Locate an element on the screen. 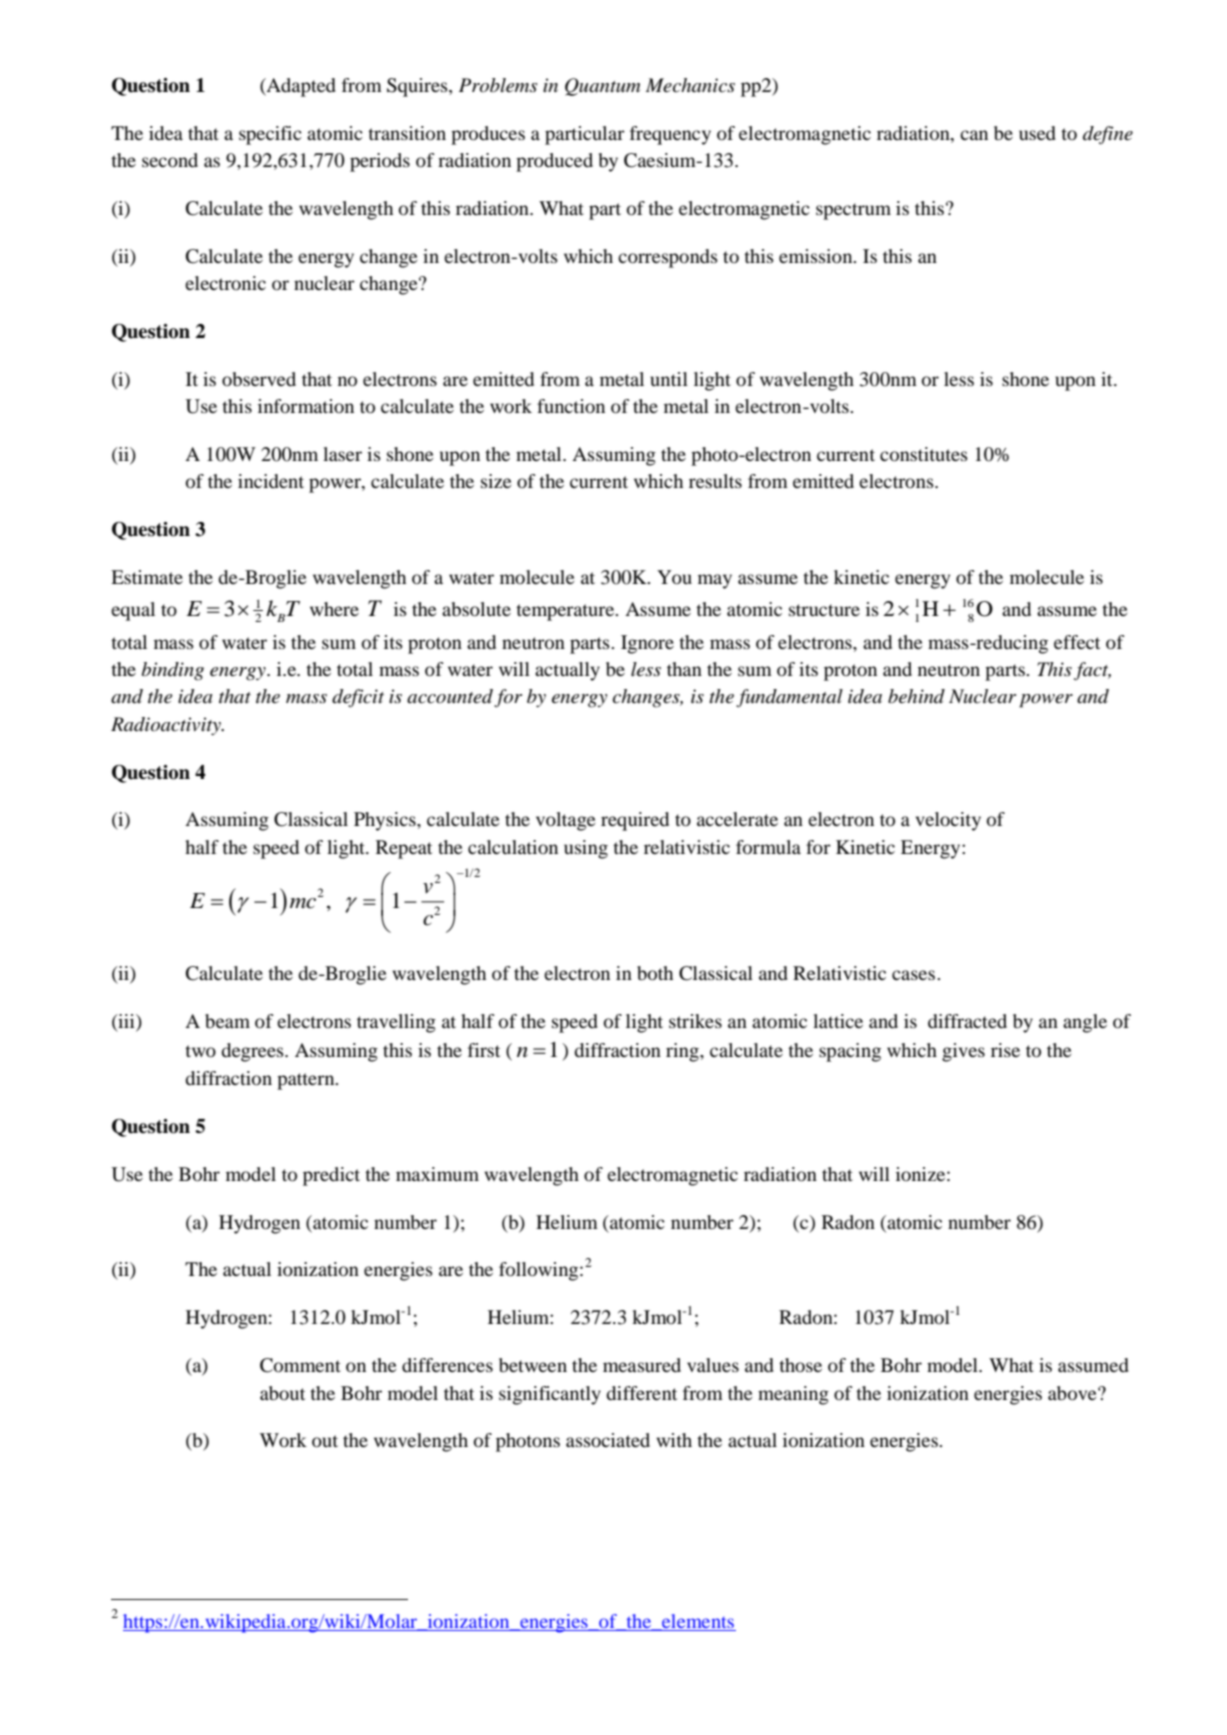  different is located at coordinates (641, 1393).
